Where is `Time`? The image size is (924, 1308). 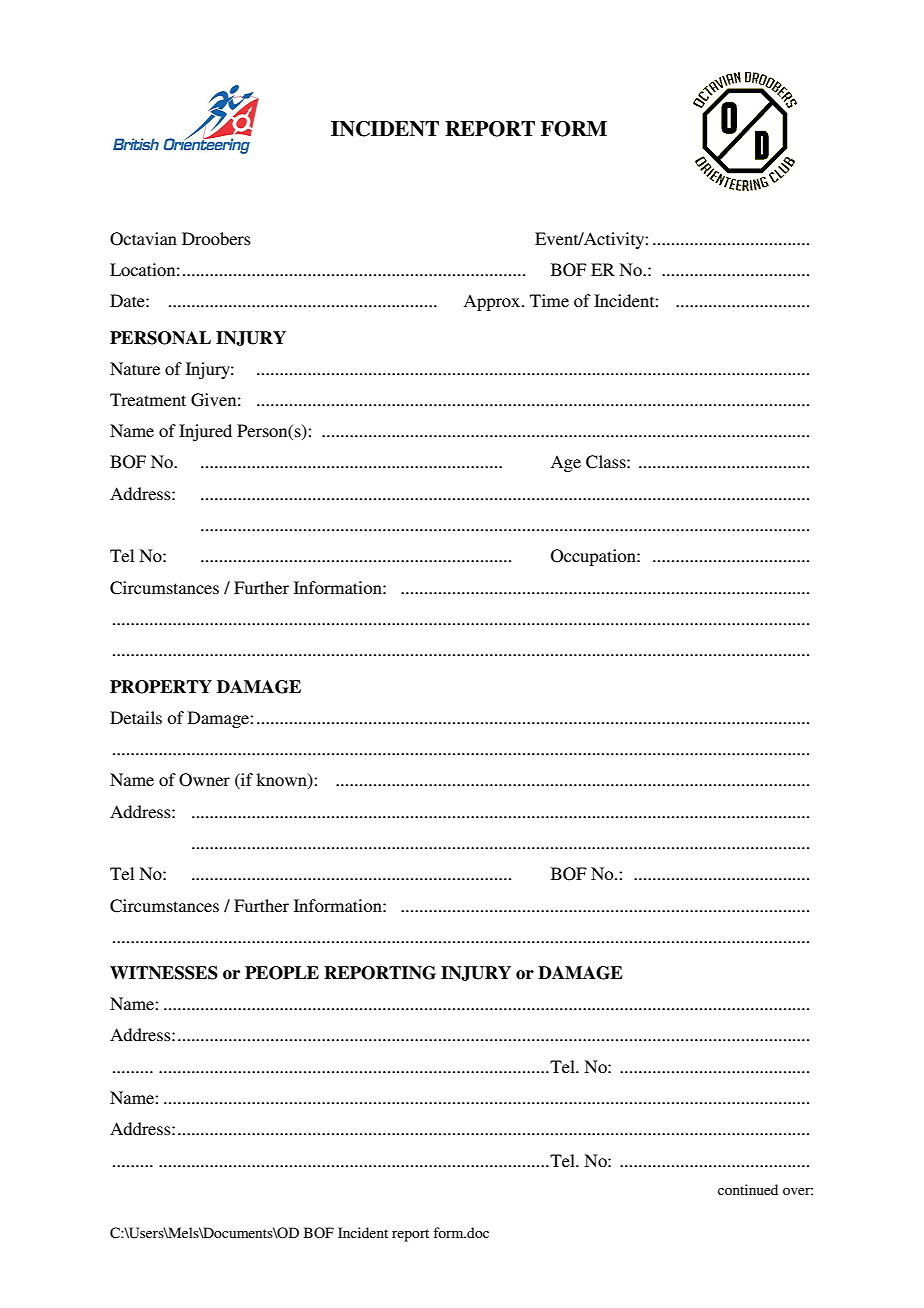 Time is located at coordinates (549, 300).
